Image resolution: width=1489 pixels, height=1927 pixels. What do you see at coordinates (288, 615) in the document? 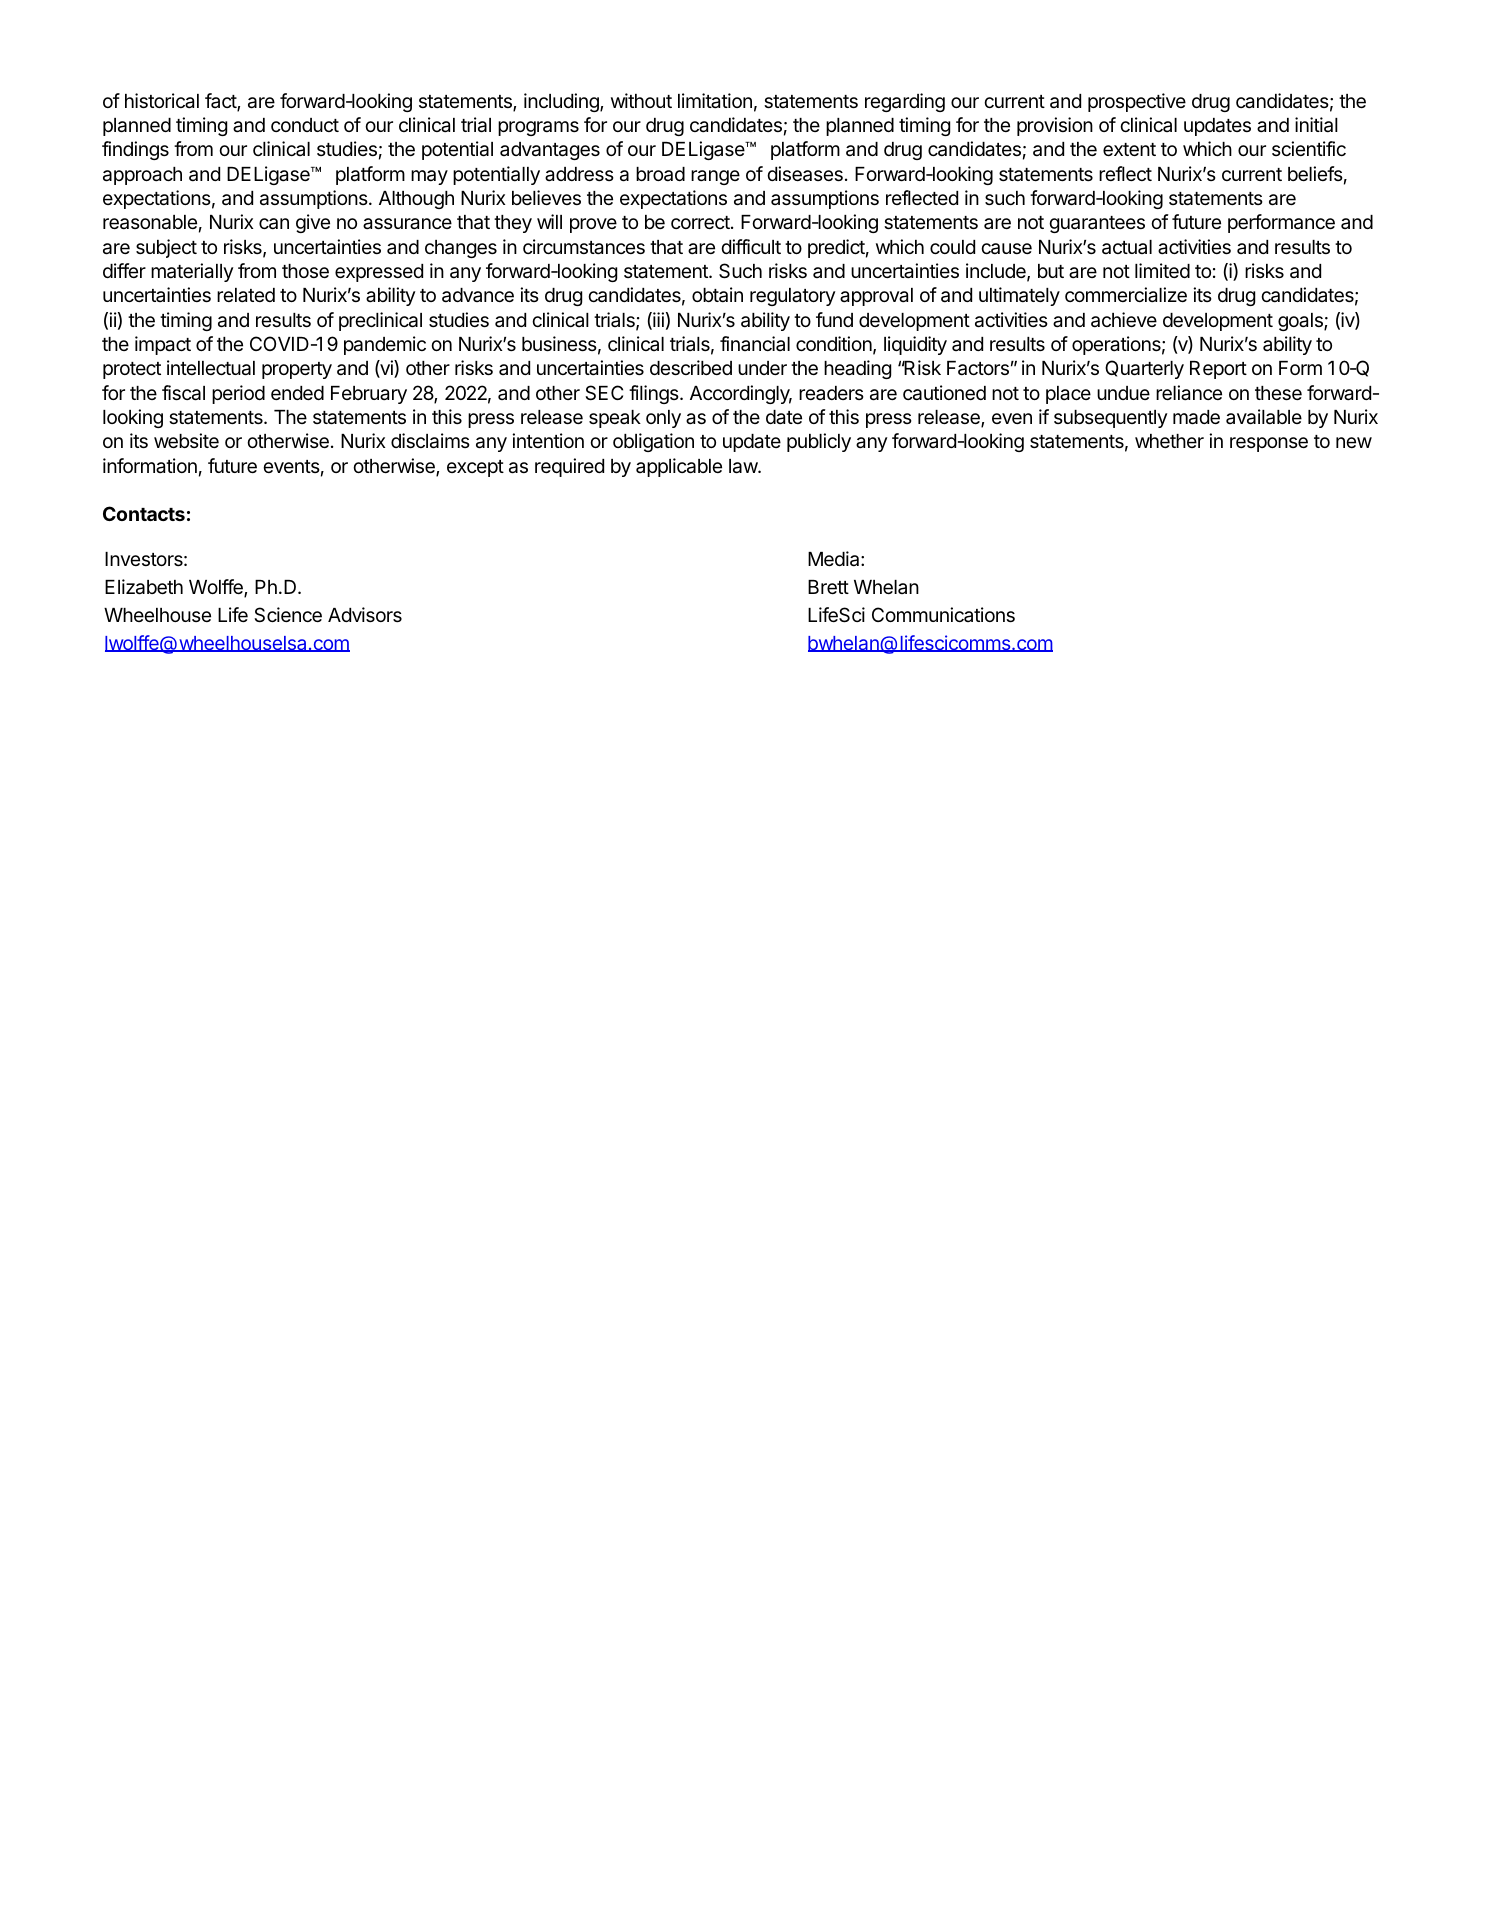
I see `Science` at bounding box center [288, 615].
